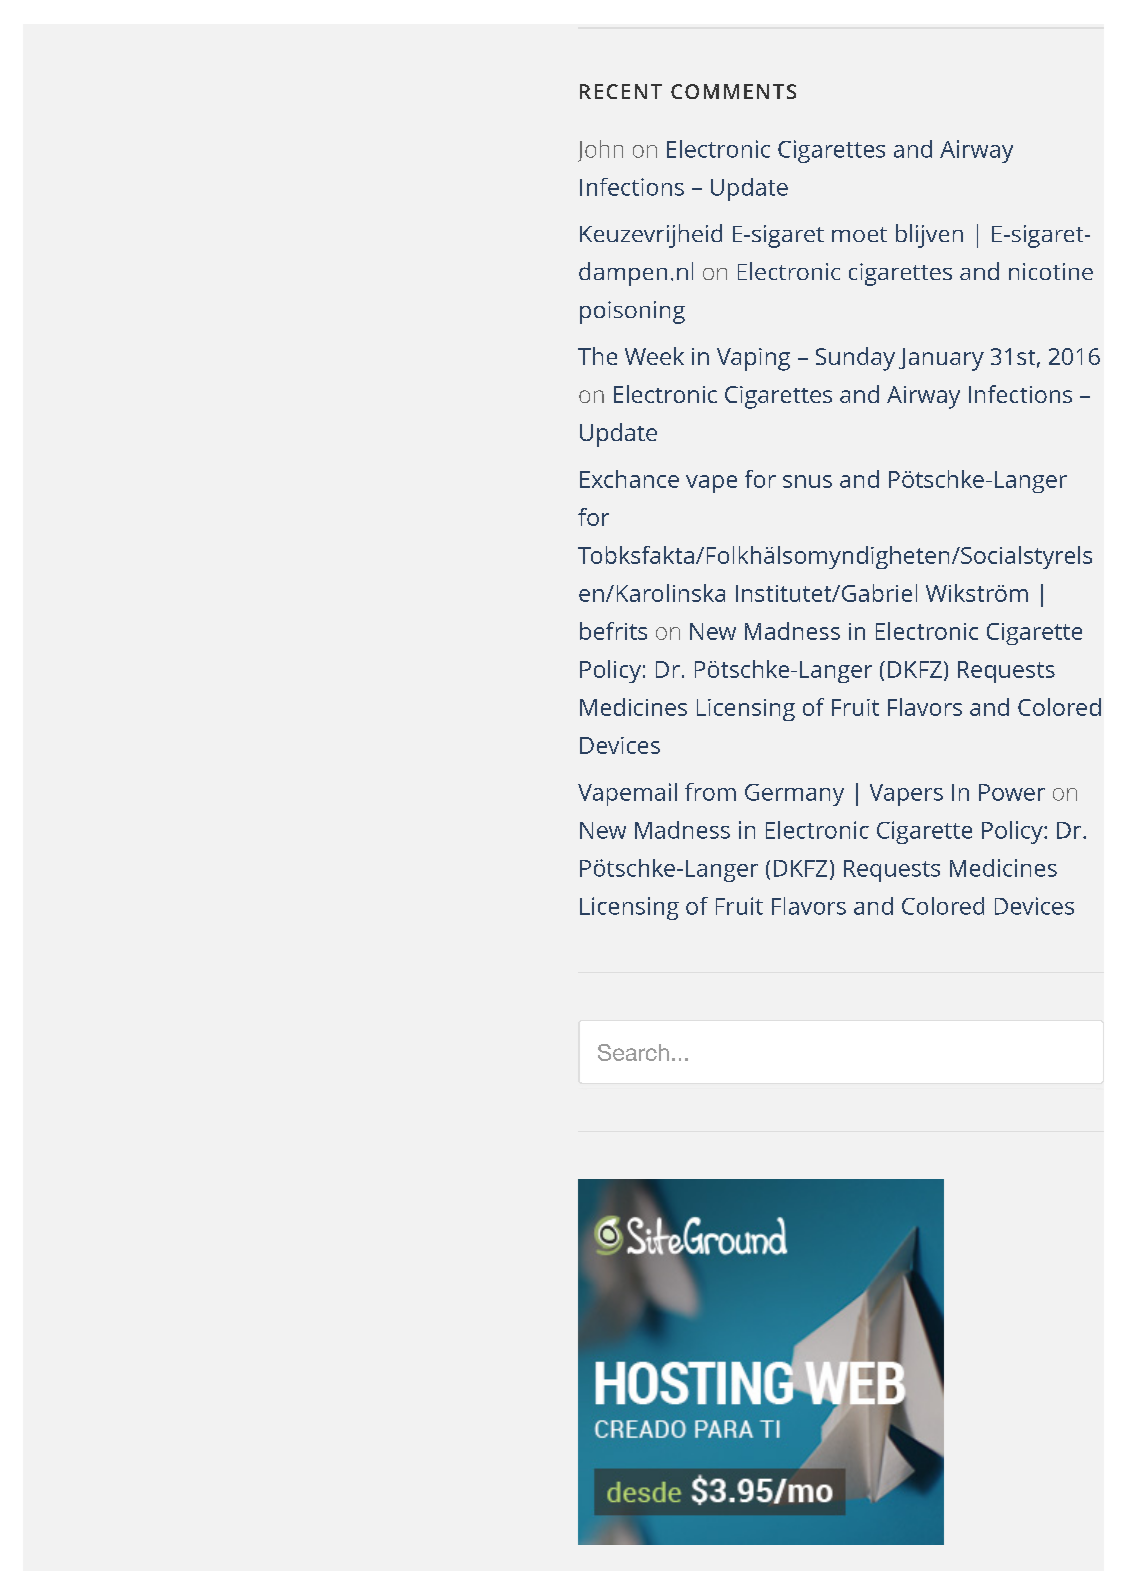 This screenshot has height=1594, width=1127. Describe the element at coordinates (855, 359) in the screenshot. I see `Sunday` at that location.
